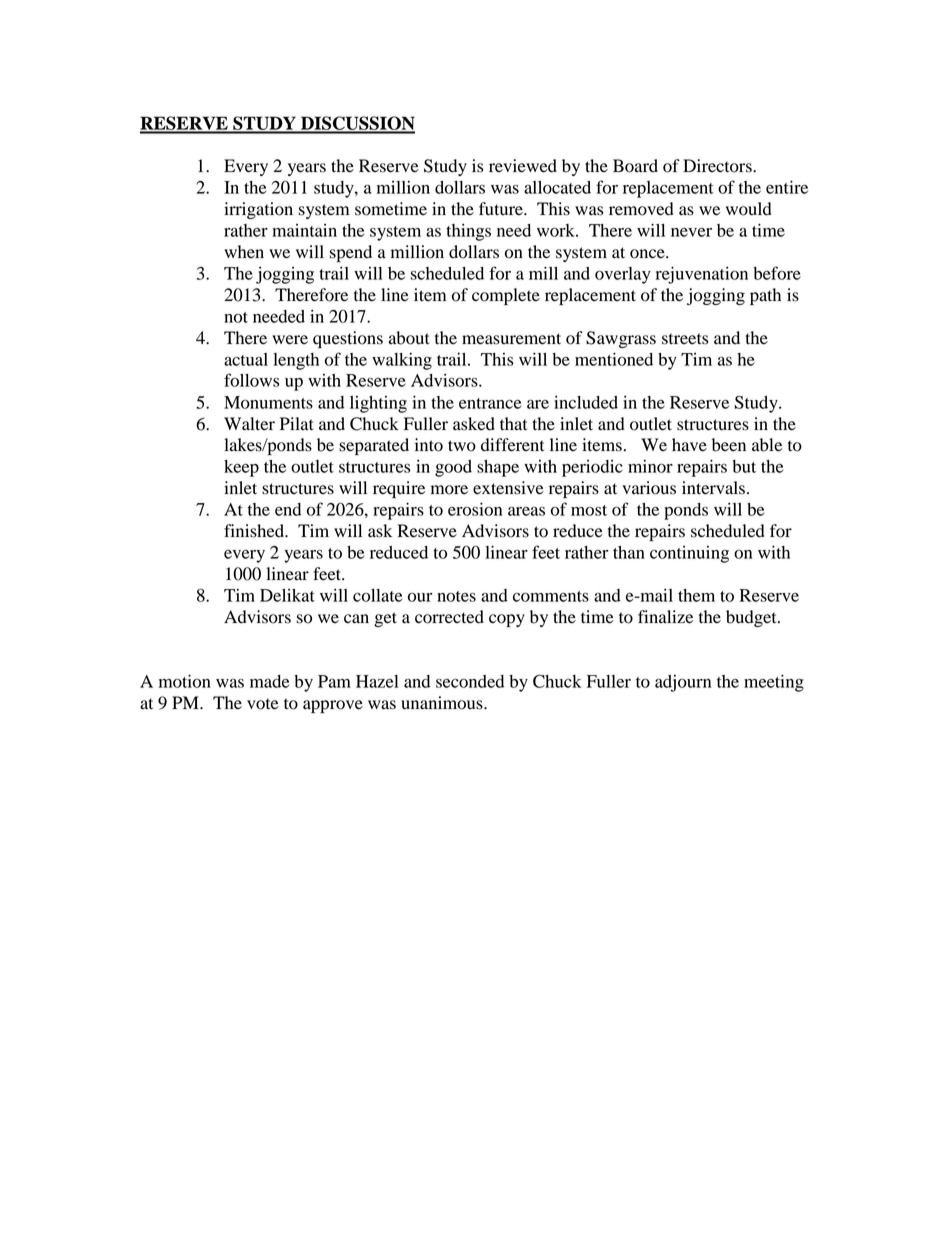  What do you see at coordinates (246, 359) in the image?
I see `actual` at bounding box center [246, 359].
